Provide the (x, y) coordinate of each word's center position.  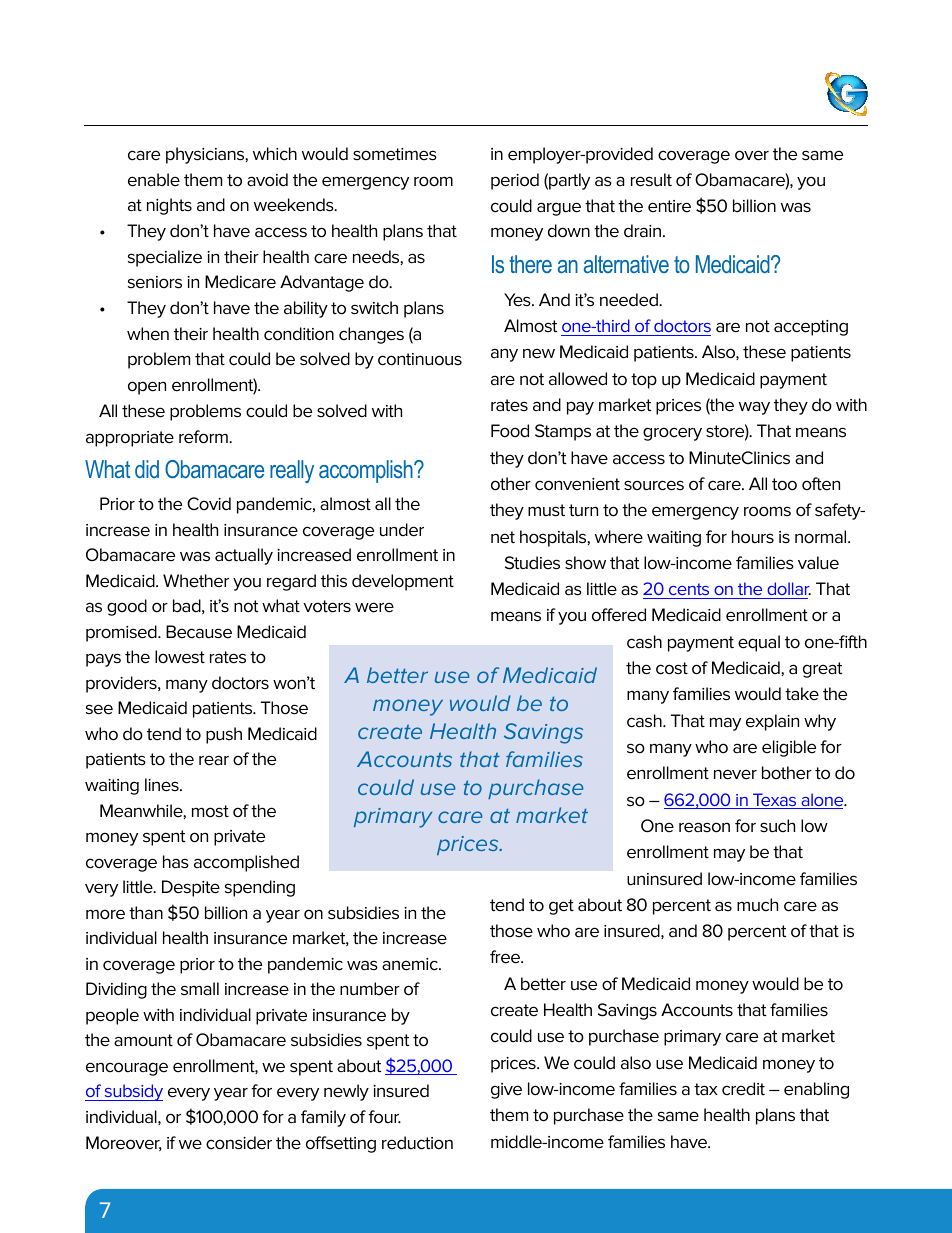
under (402, 530)
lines (163, 785)
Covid (209, 504)
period (515, 181)
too (784, 484)
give (506, 1091)
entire (669, 206)
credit (743, 1089)
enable (154, 180)
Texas (775, 801)
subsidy (133, 1092)
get (561, 907)
